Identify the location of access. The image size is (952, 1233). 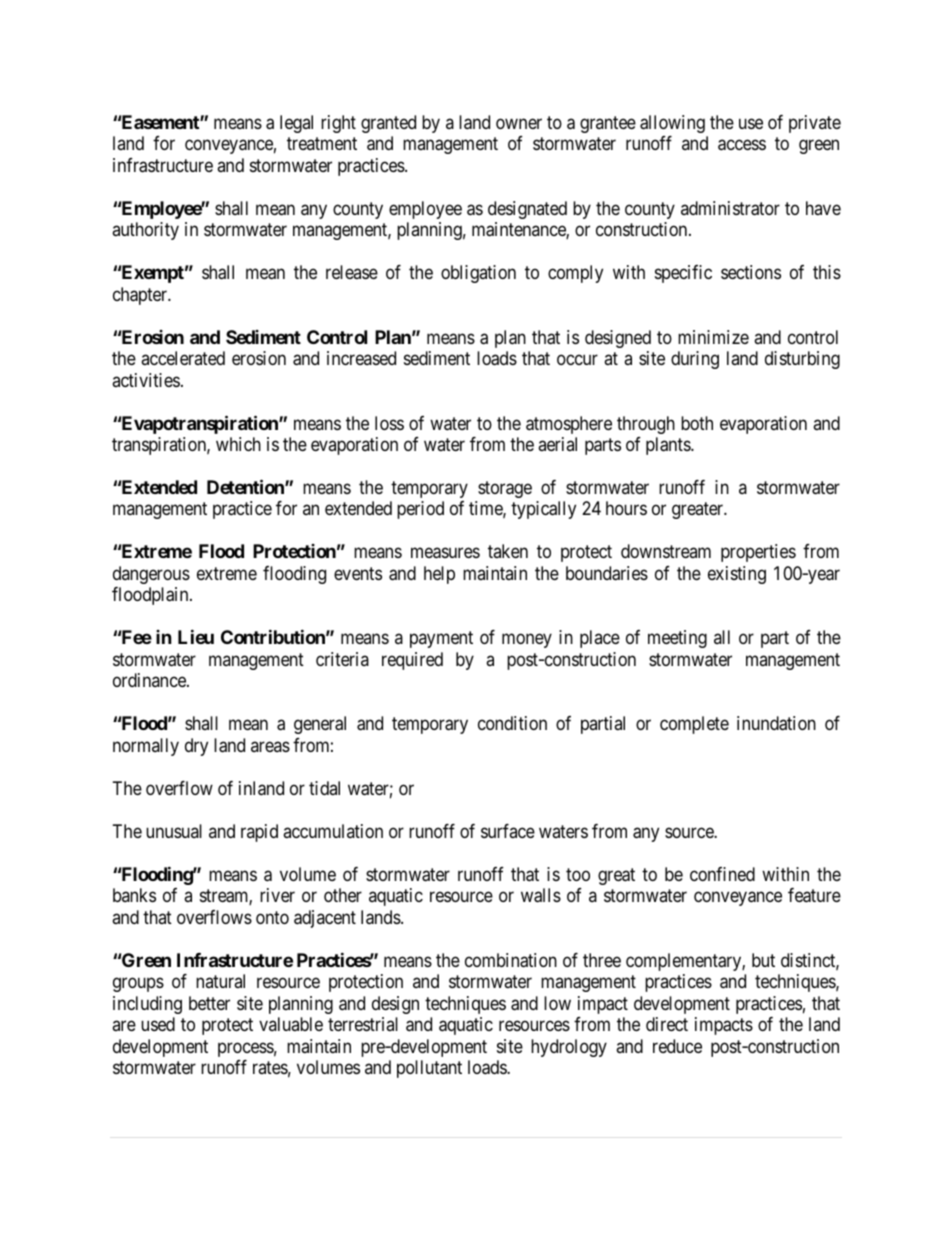
(742, 145).
